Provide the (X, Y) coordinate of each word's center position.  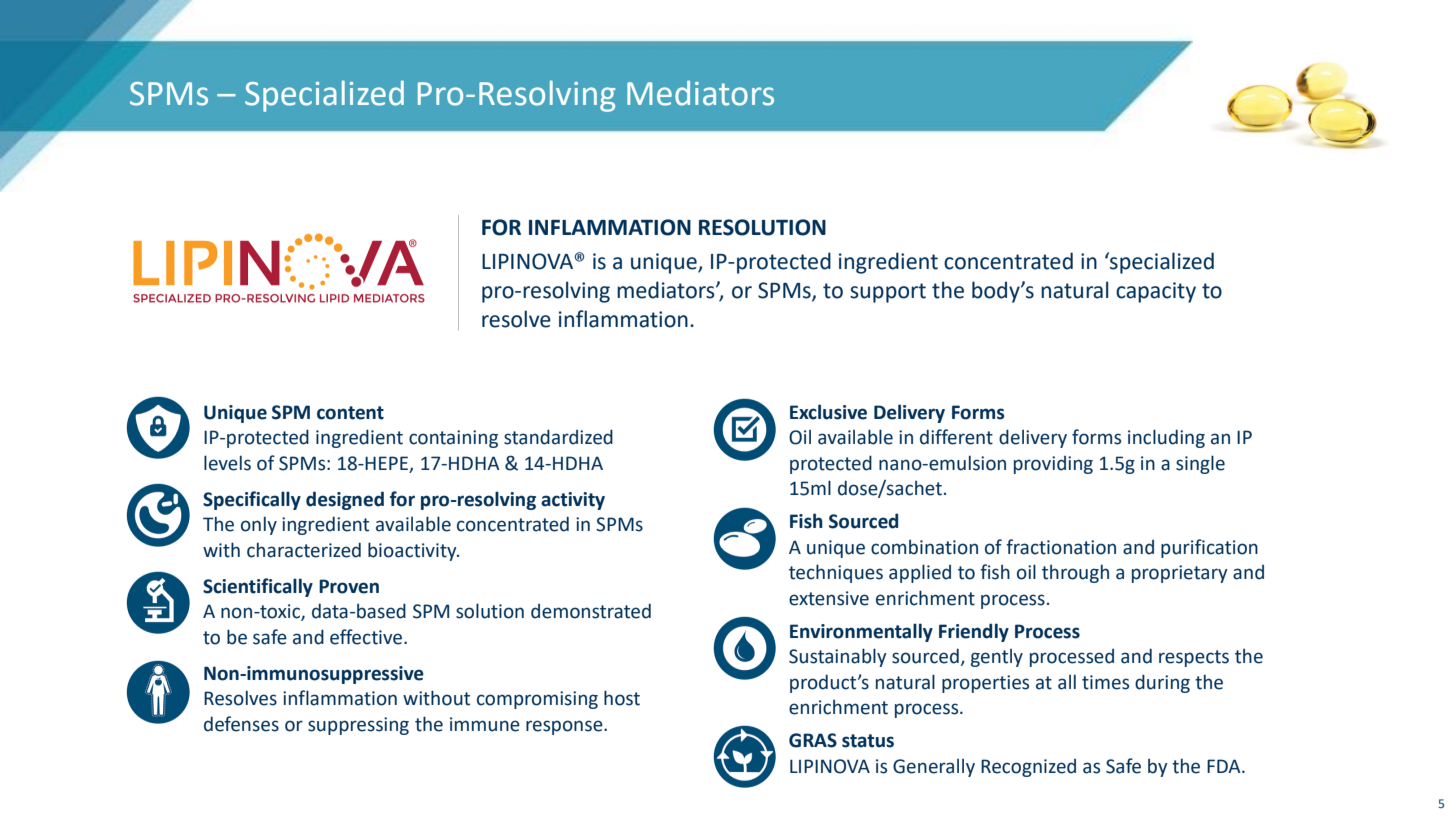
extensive (829, 598)
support (888, 293)
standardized (558, 437)
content (350, 413)
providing (1053, 465)
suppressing (358, 726)
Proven (349, 586)
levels (227, 463)
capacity (1156, 292)
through (1075, 573)
